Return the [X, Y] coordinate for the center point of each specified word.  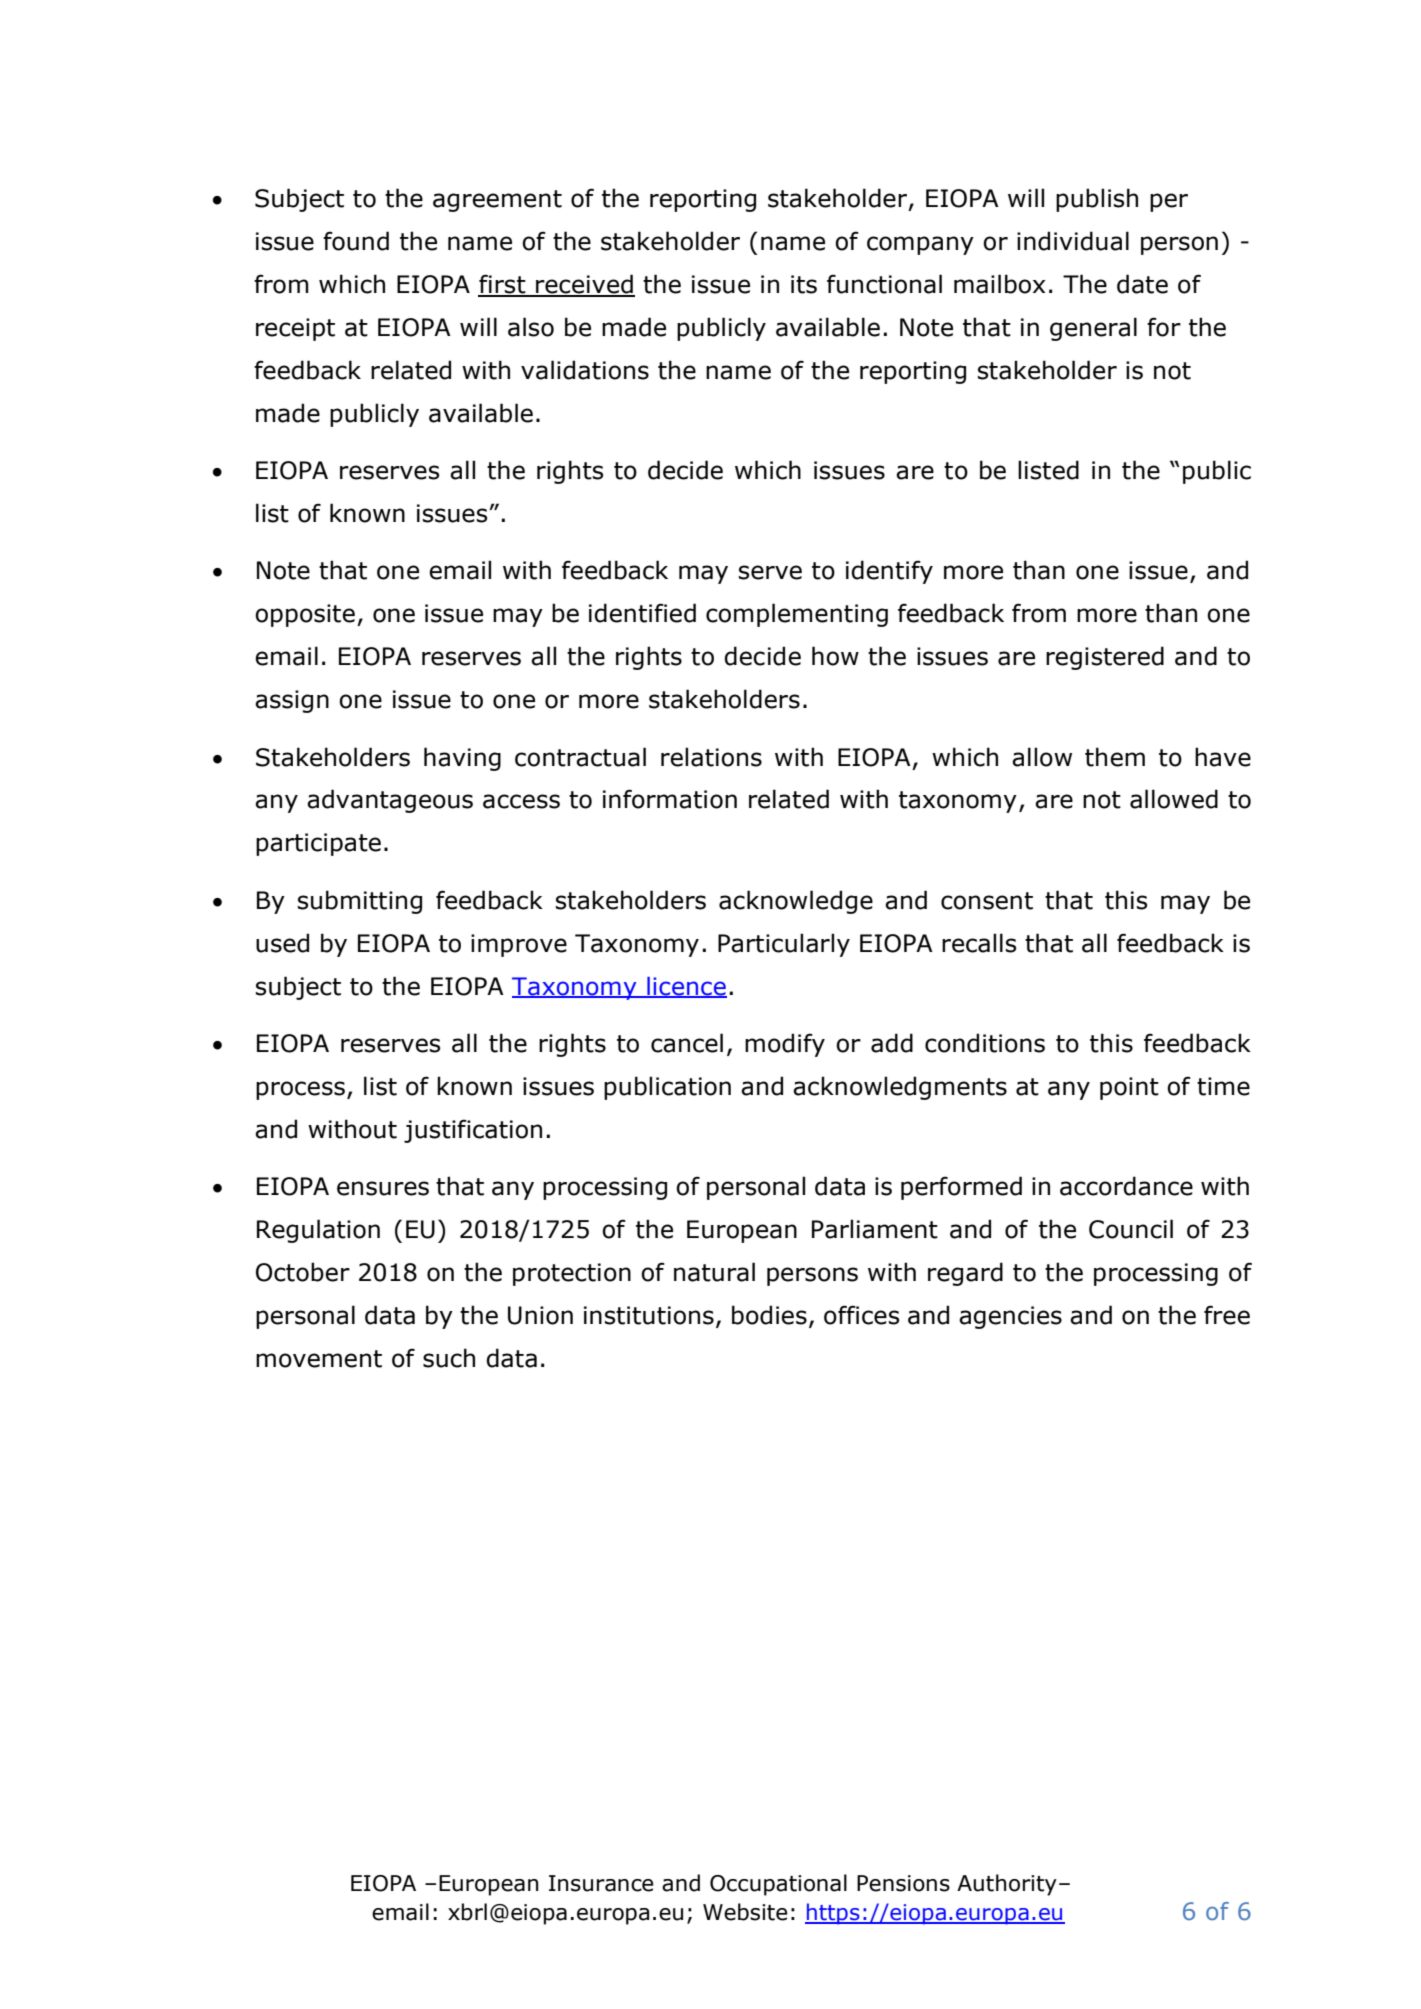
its [804, 284]
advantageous [390, 801]
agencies [1010, 1317]
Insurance [601, 1883]
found [356, 241]
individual [1073, 241]
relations [711, 757]
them [1115, 757]
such [449, 1358]
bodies [769, 1315]
